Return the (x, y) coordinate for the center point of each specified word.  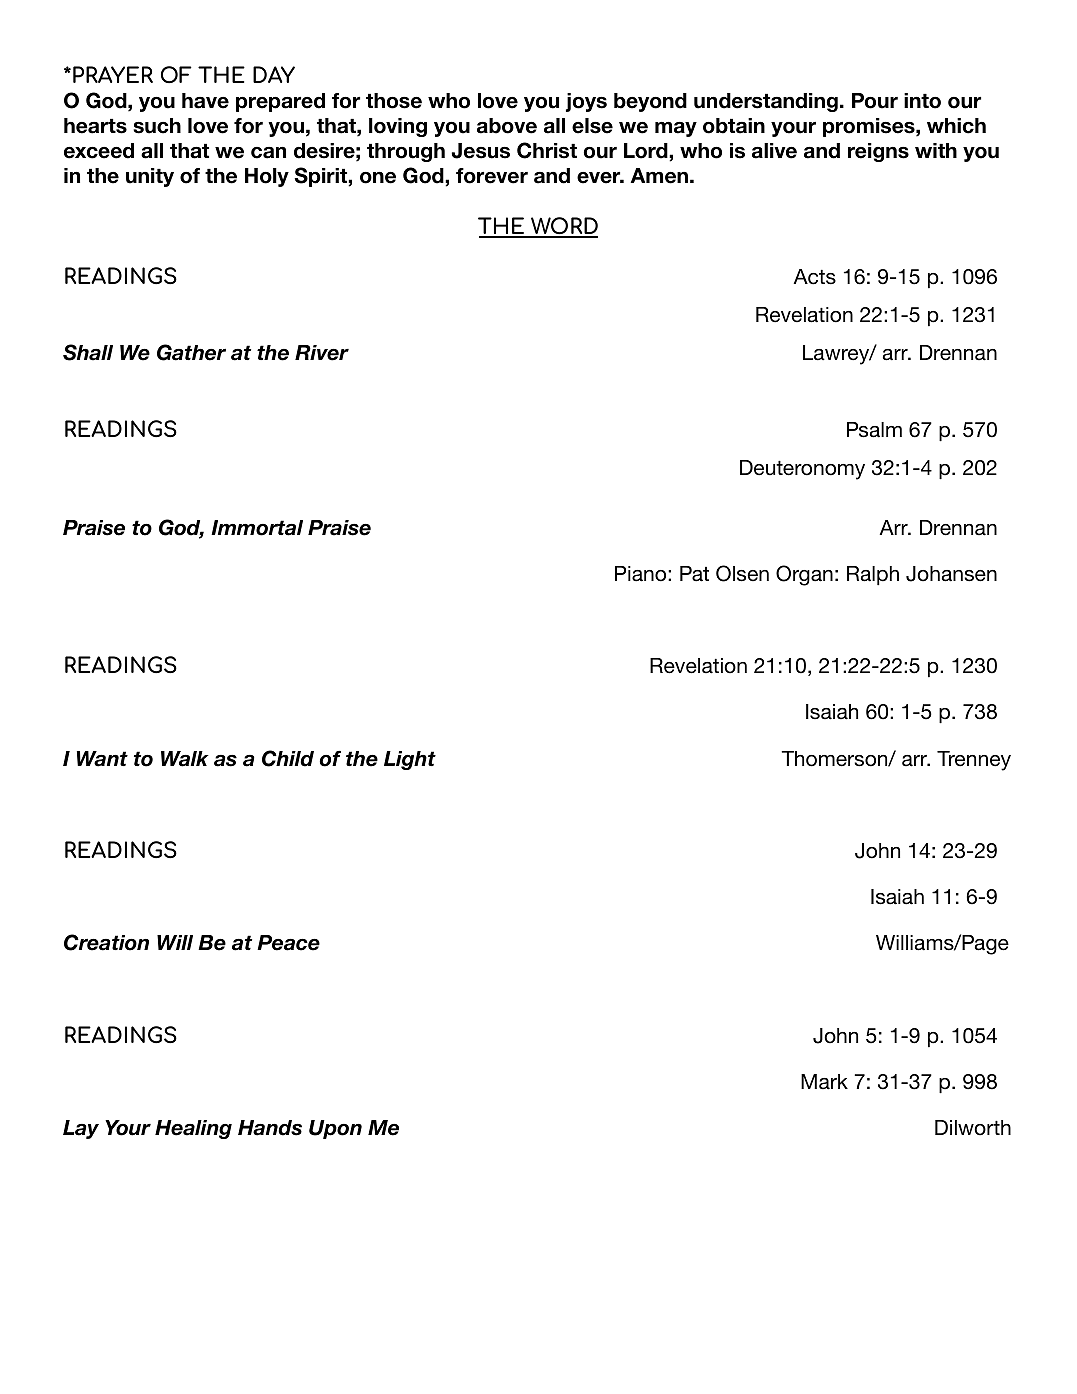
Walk (185, 759)
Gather (191, 352)
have (205, 101)
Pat (694, 574)
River (322, 353)
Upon (335, 1129)
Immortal (257, 528)
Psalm (874, 430)
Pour (875, 101)
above (507, 126)
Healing (193, 1129)
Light (410, 760)
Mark (824, 1082)
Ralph (873, 575)
